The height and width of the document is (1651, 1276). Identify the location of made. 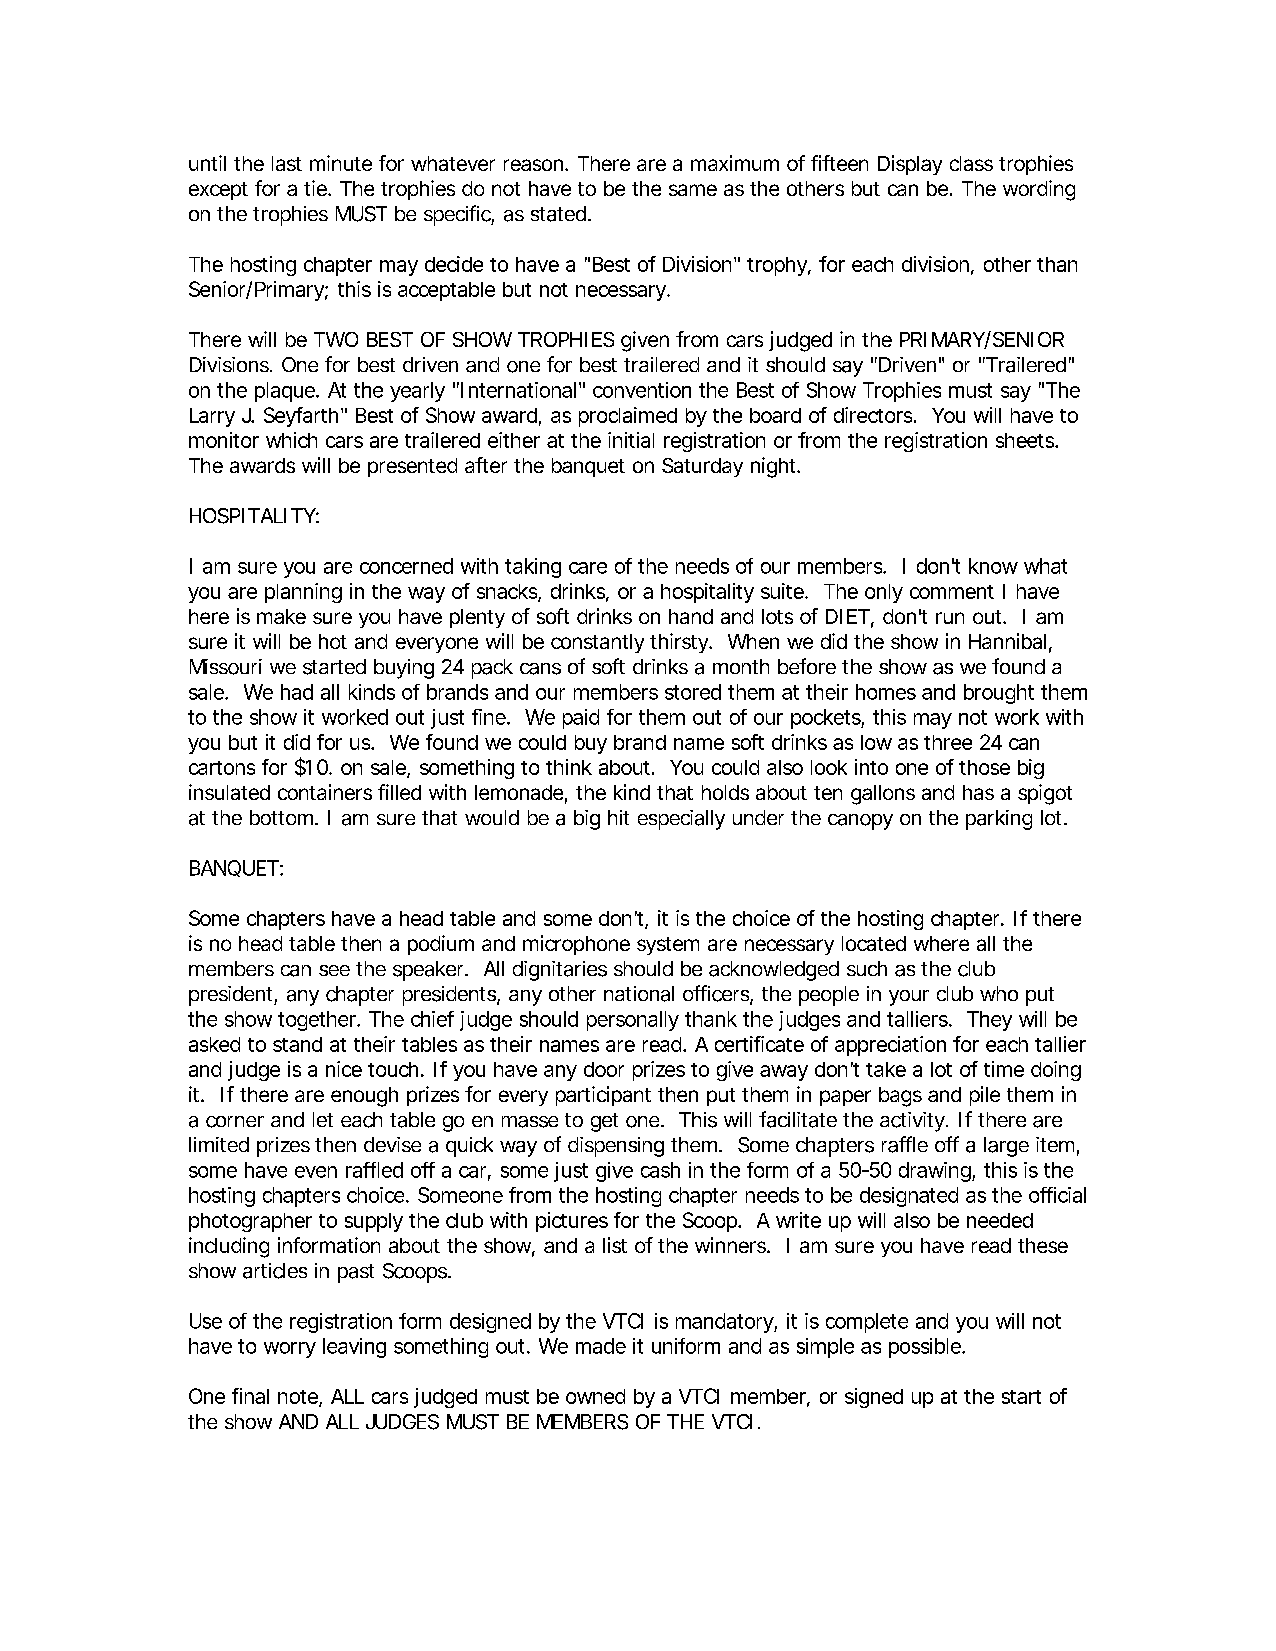
(601, 1346).
